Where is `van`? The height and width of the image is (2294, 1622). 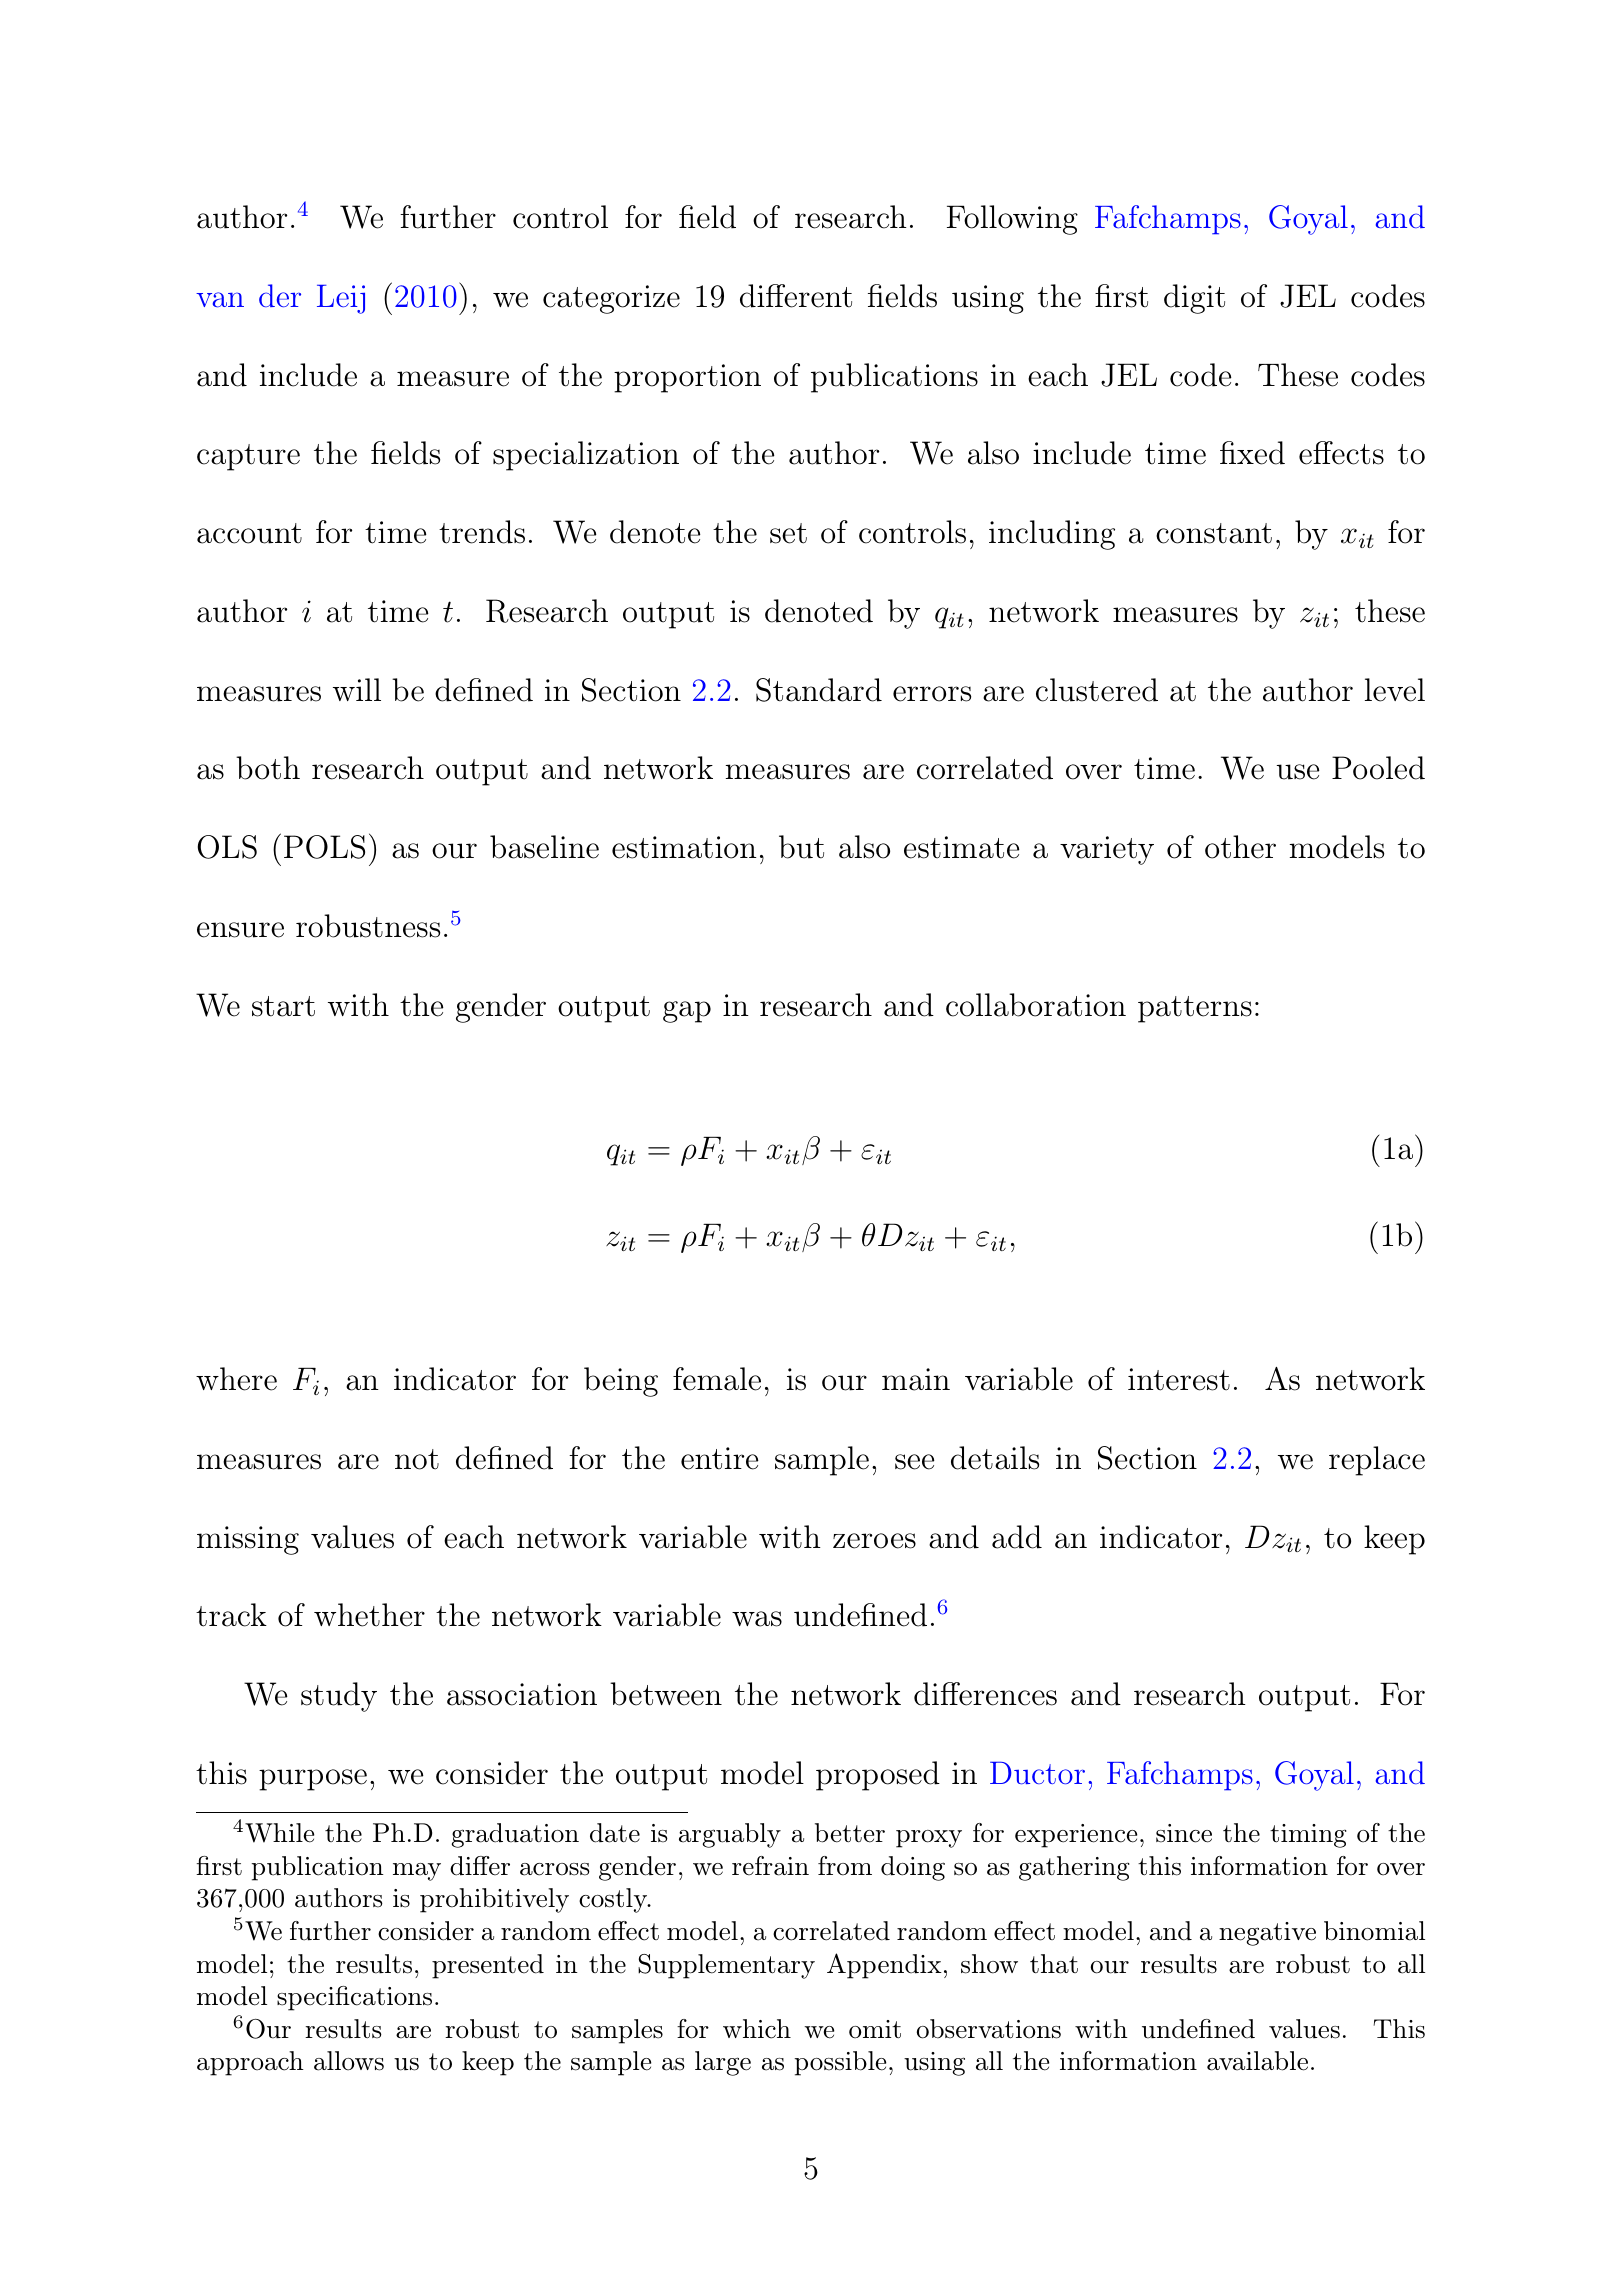 van is located at coordinates (220, 300).
